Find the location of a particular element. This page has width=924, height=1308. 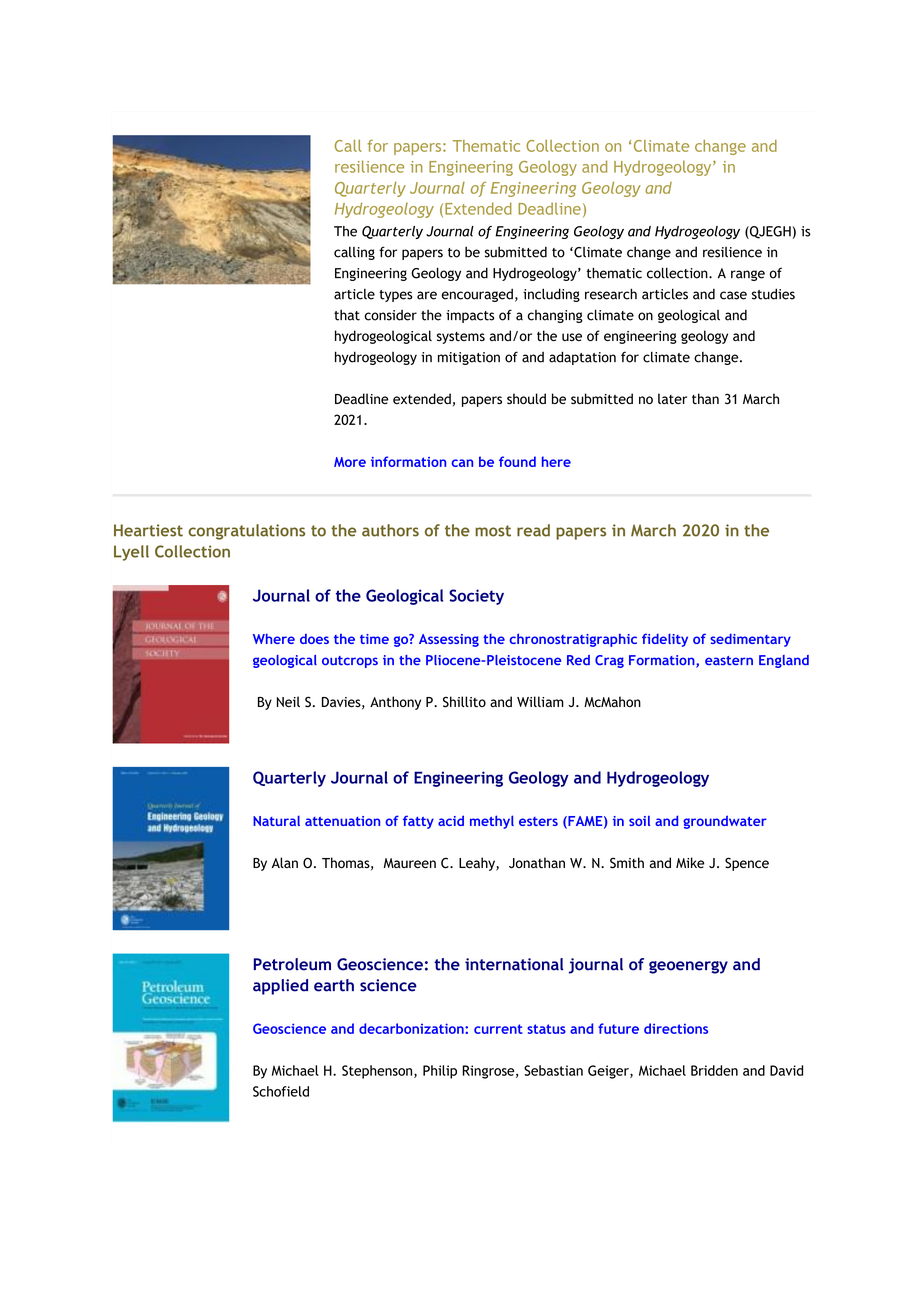

fidelity is located at coordinates (665, 640).
